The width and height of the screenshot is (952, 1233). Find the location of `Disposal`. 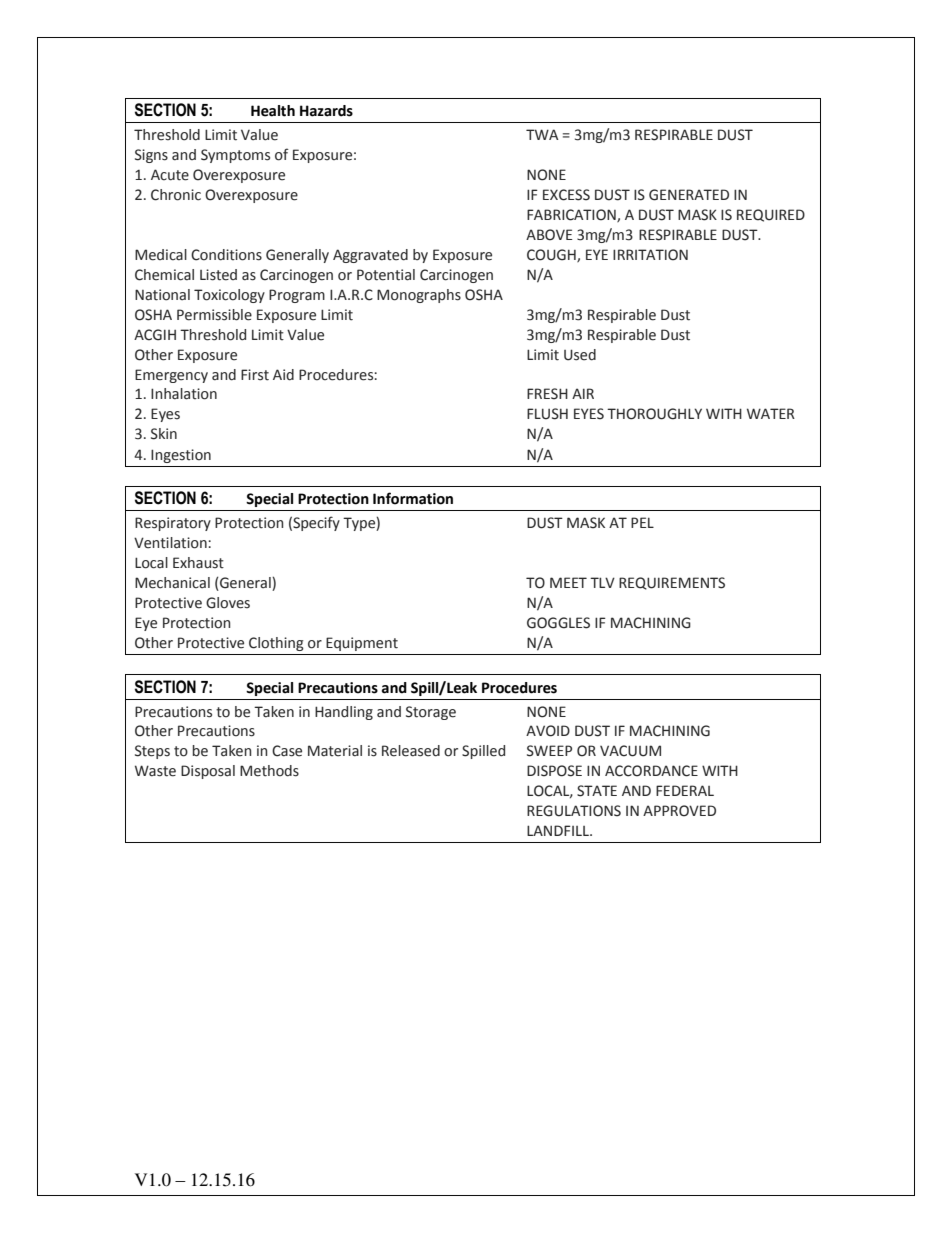

Disposal is located at coordinates (208, 772).
